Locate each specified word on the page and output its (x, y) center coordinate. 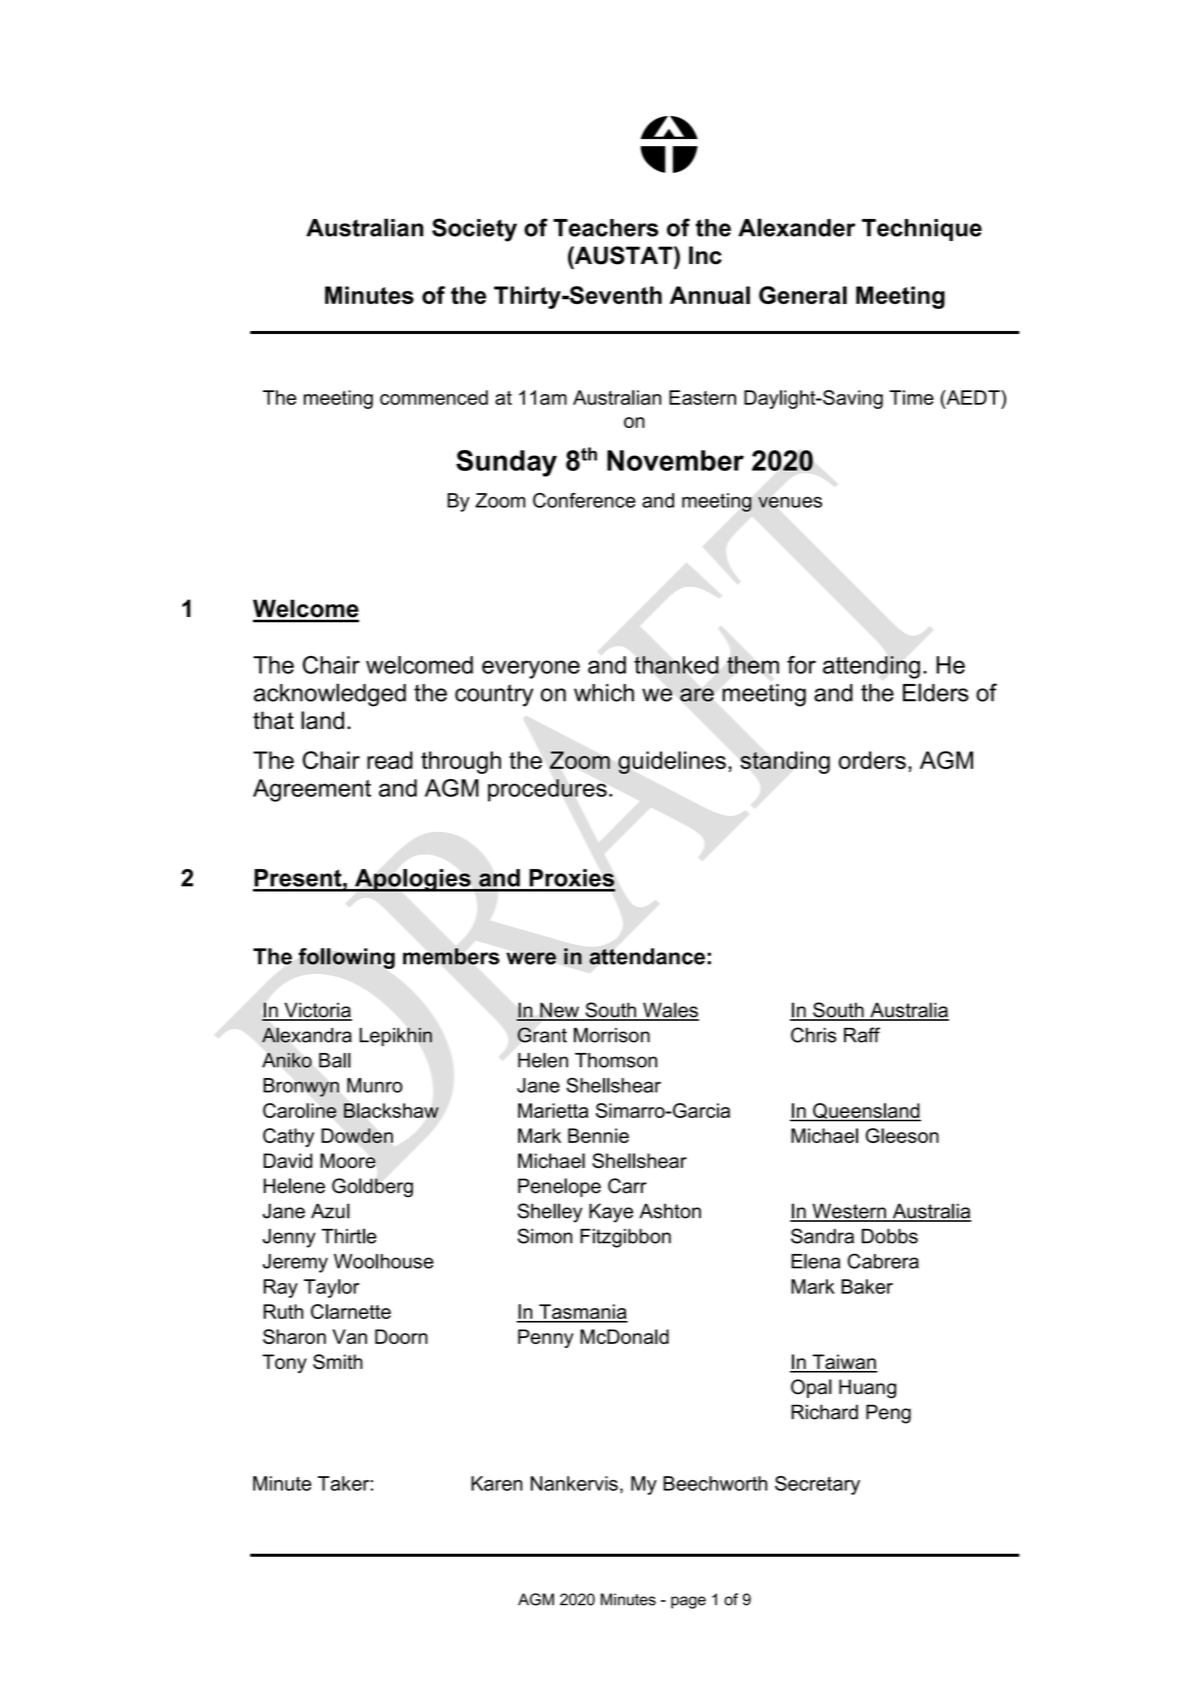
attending (871, 667)
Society (474, 230)
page (688, 1602)
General (803, 295)
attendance (647, 956)
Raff (862, 1035)
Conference (584, 500)
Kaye (611, 1213)
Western (849, 1212)
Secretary (817, 1485)
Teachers (606, 228)
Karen (496, 1483)
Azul (330, 1211)
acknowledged (330, 695)
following (346, 958)
